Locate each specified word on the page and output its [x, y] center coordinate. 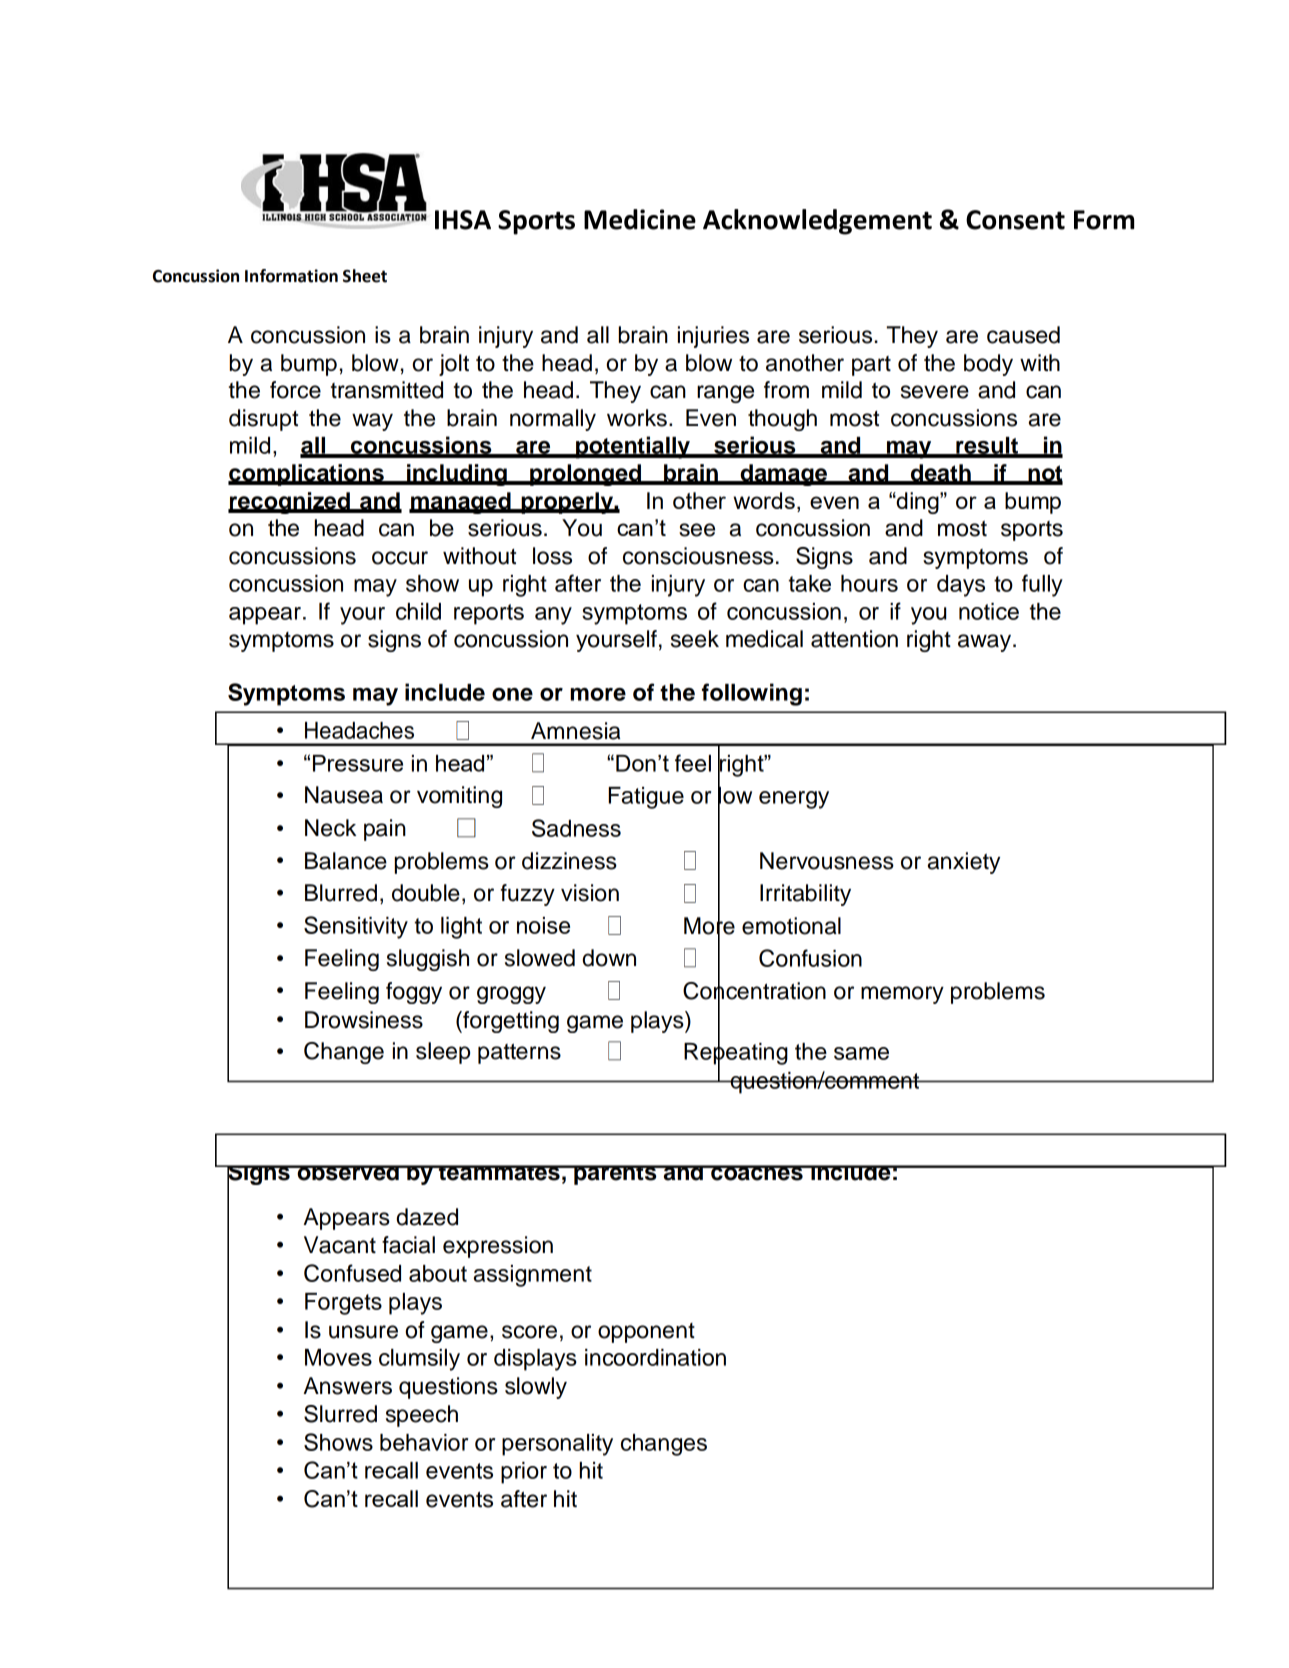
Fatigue [646, 798]
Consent [1015, 220]
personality [557, 1445]
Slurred [340, 1414]
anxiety [964, 863]
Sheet [365, 276]
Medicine [640, 219]
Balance [346, 861]
